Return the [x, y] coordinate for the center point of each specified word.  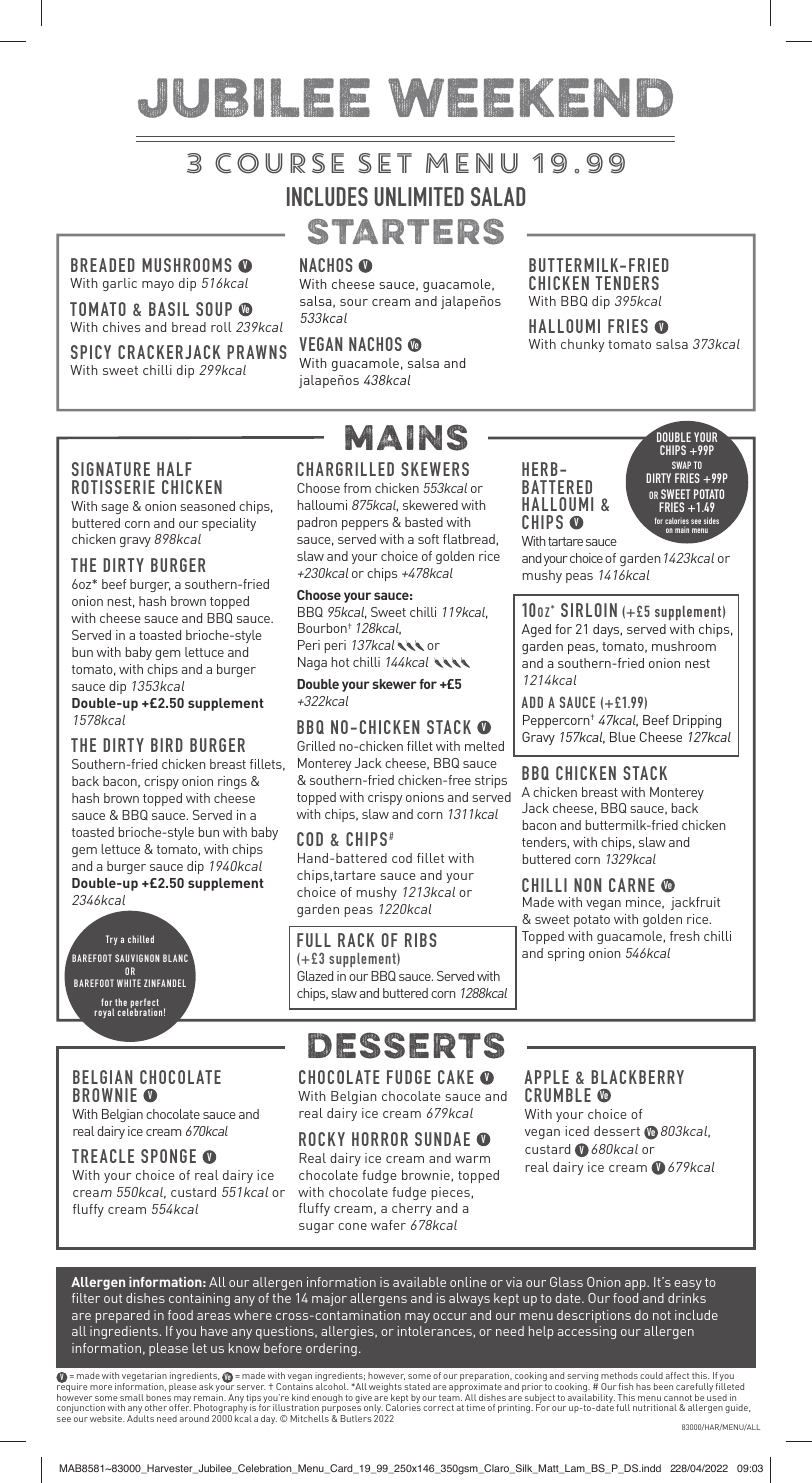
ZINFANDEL [165, 983]
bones [158, 1397]
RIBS [421, 940]
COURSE [279, 163]
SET [385, 163]
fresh [684, 936]
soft [428, 539]
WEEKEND [530, 97]
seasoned [207, 506]
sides [711, 520]
